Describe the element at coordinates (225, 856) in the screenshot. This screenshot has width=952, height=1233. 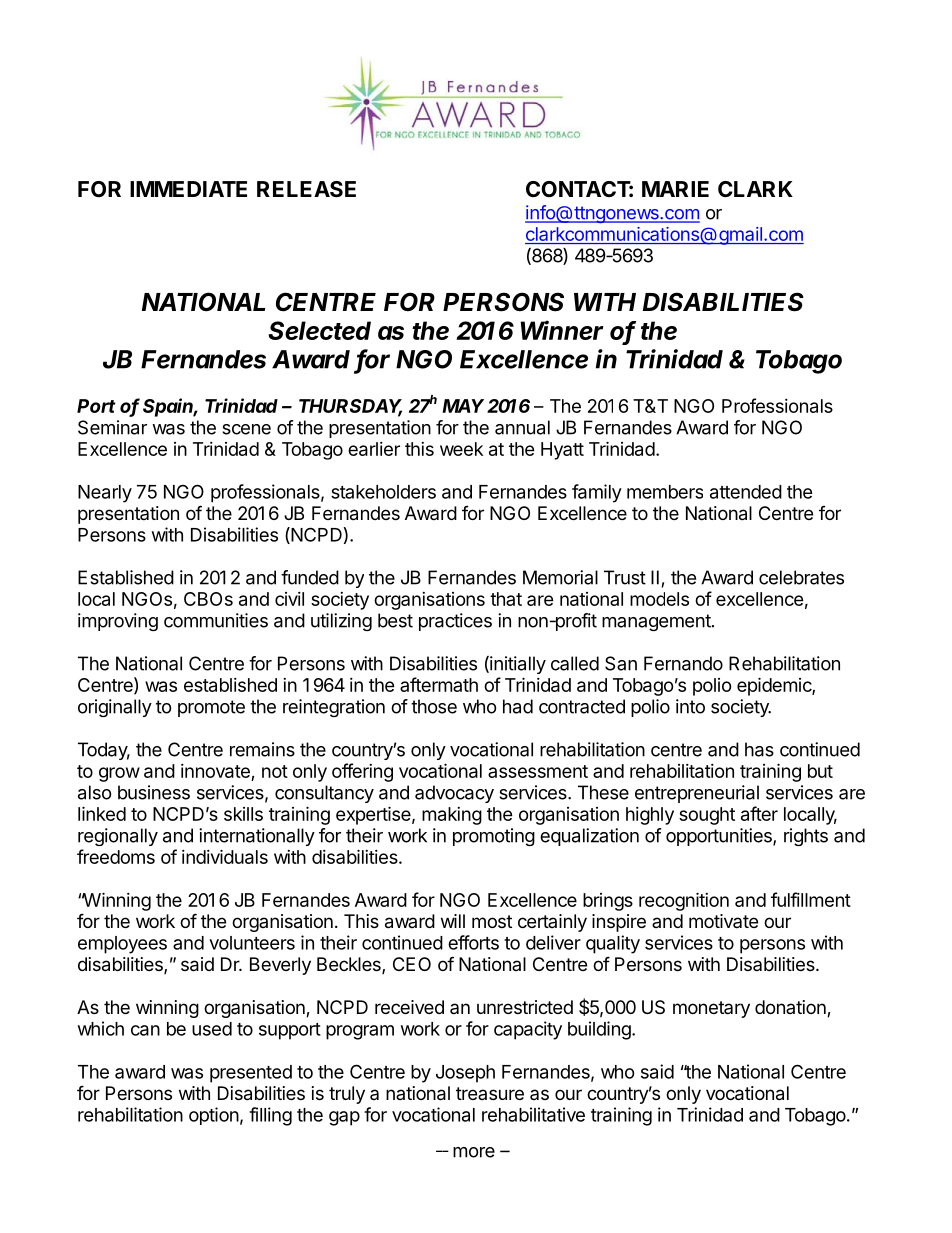
I see `individuals` at that location.
